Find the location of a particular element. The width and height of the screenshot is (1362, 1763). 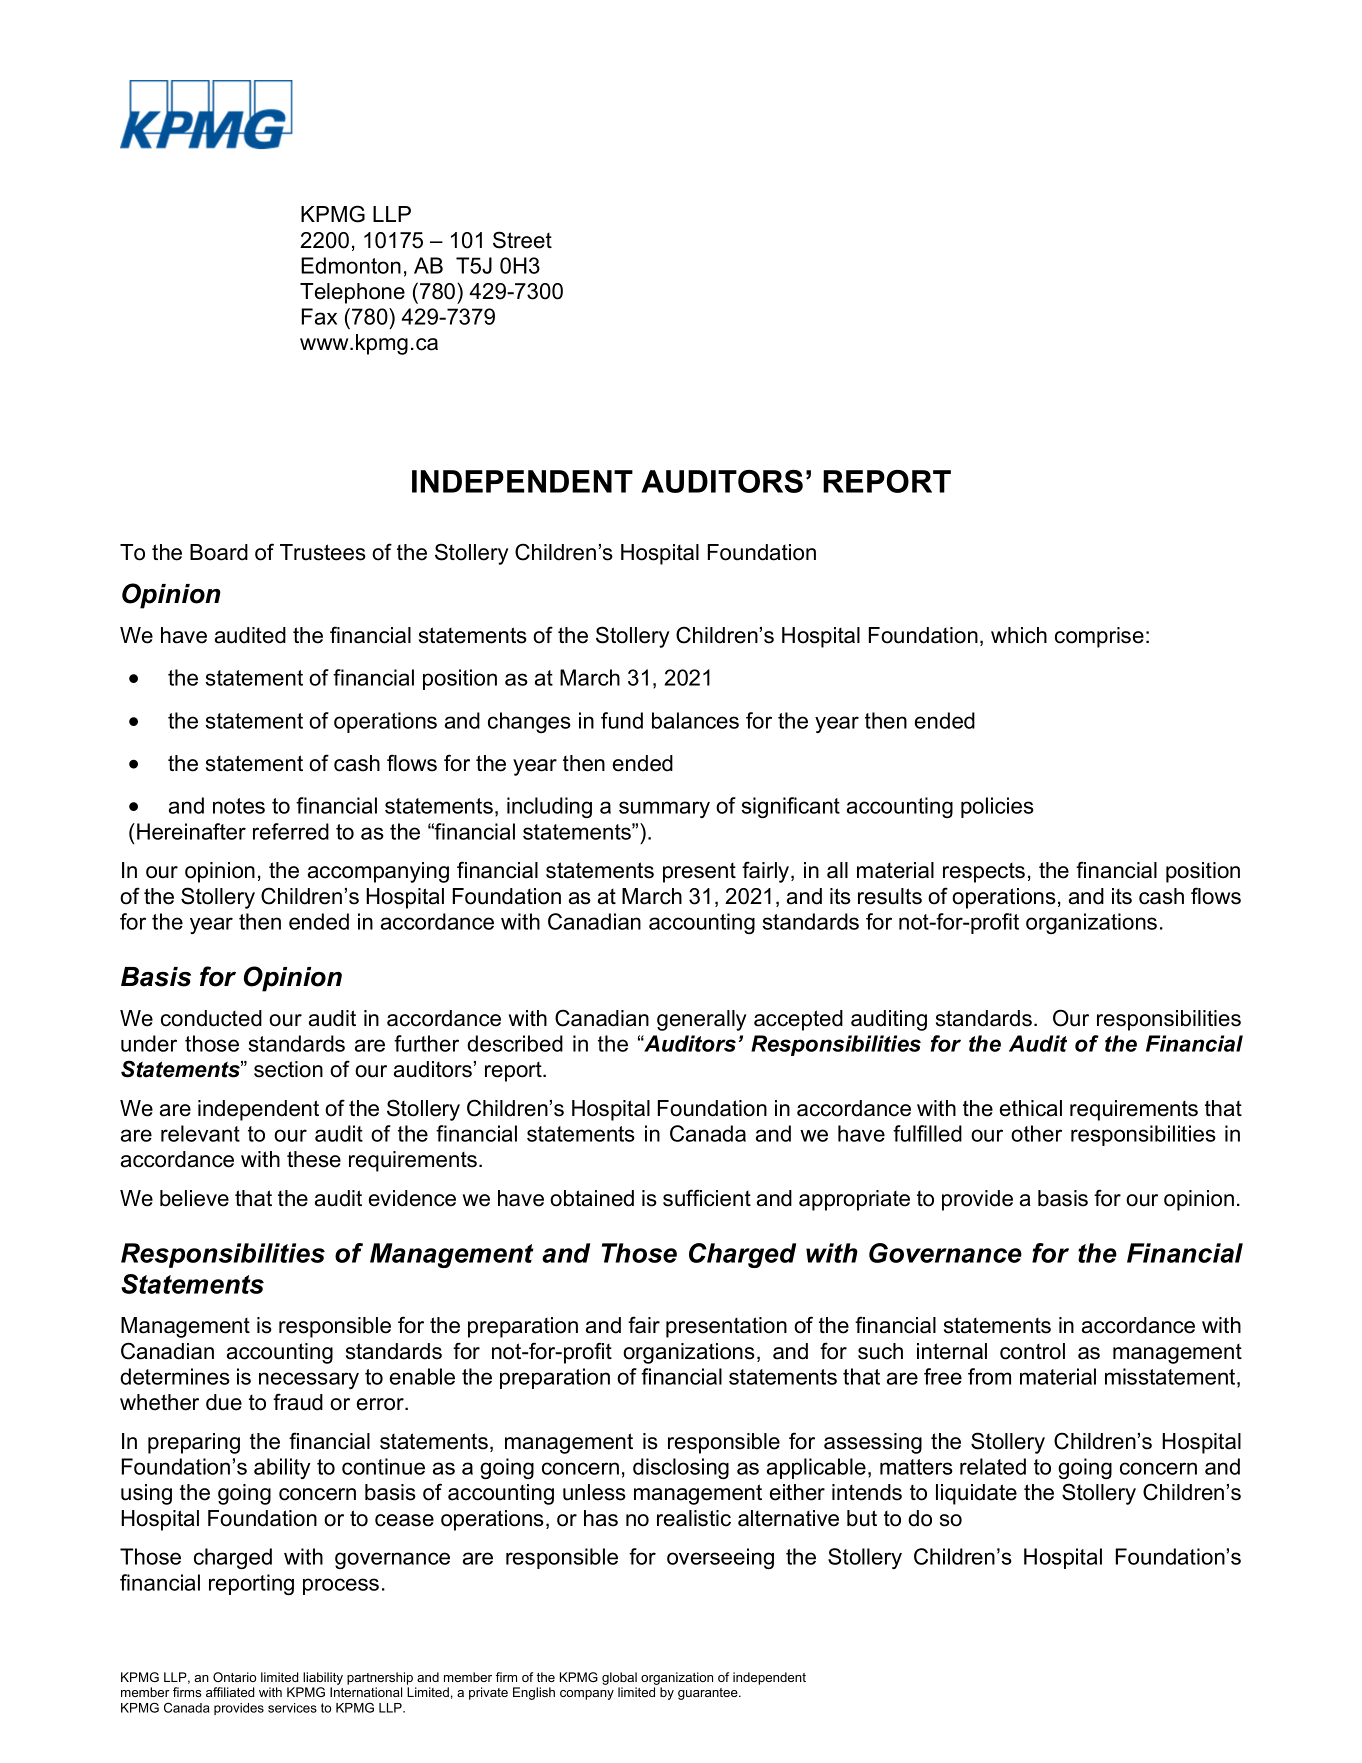

Ontario is located at coordinates (234, 1677).
